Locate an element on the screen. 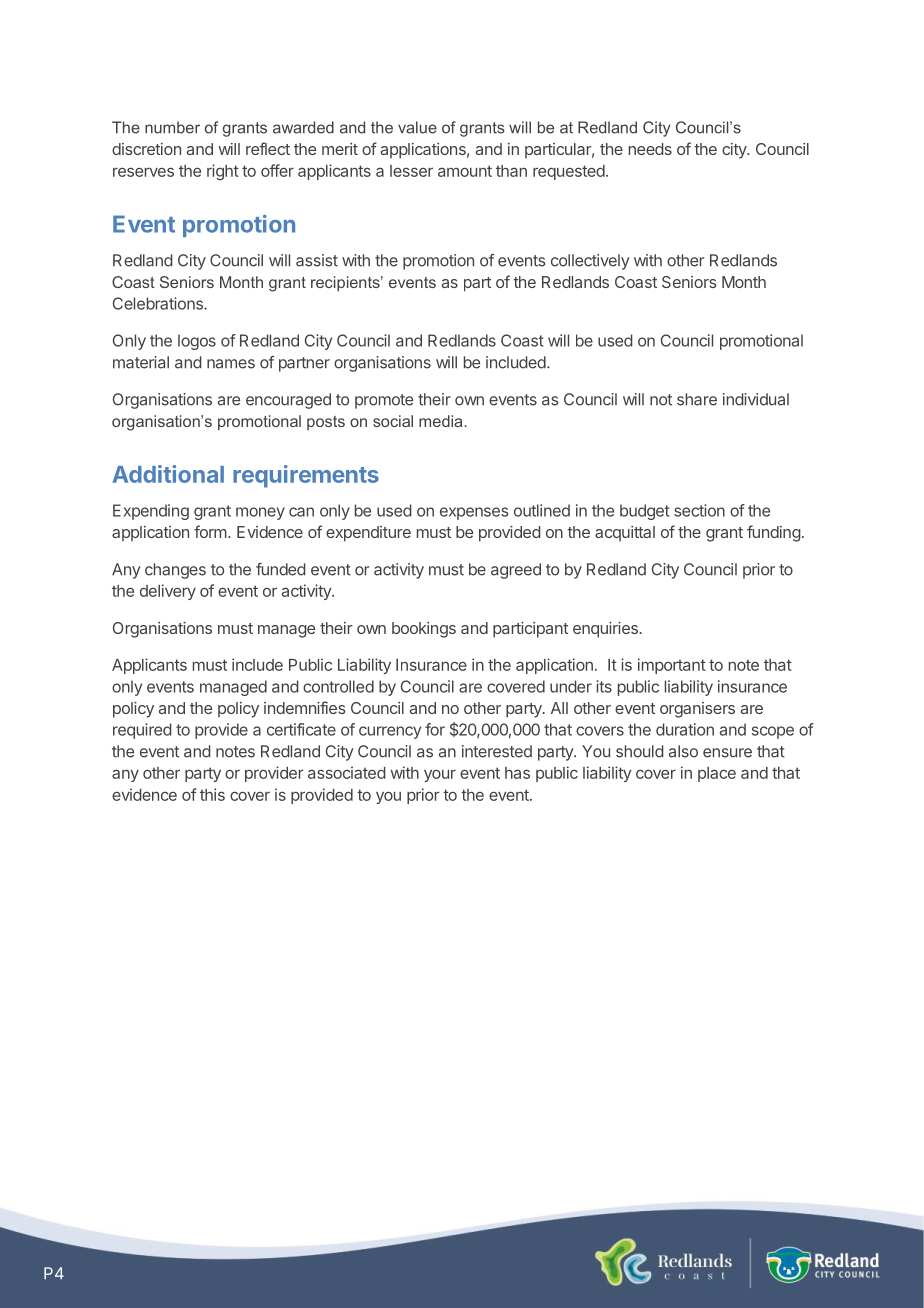  this is located at coordinates (212, 794).
